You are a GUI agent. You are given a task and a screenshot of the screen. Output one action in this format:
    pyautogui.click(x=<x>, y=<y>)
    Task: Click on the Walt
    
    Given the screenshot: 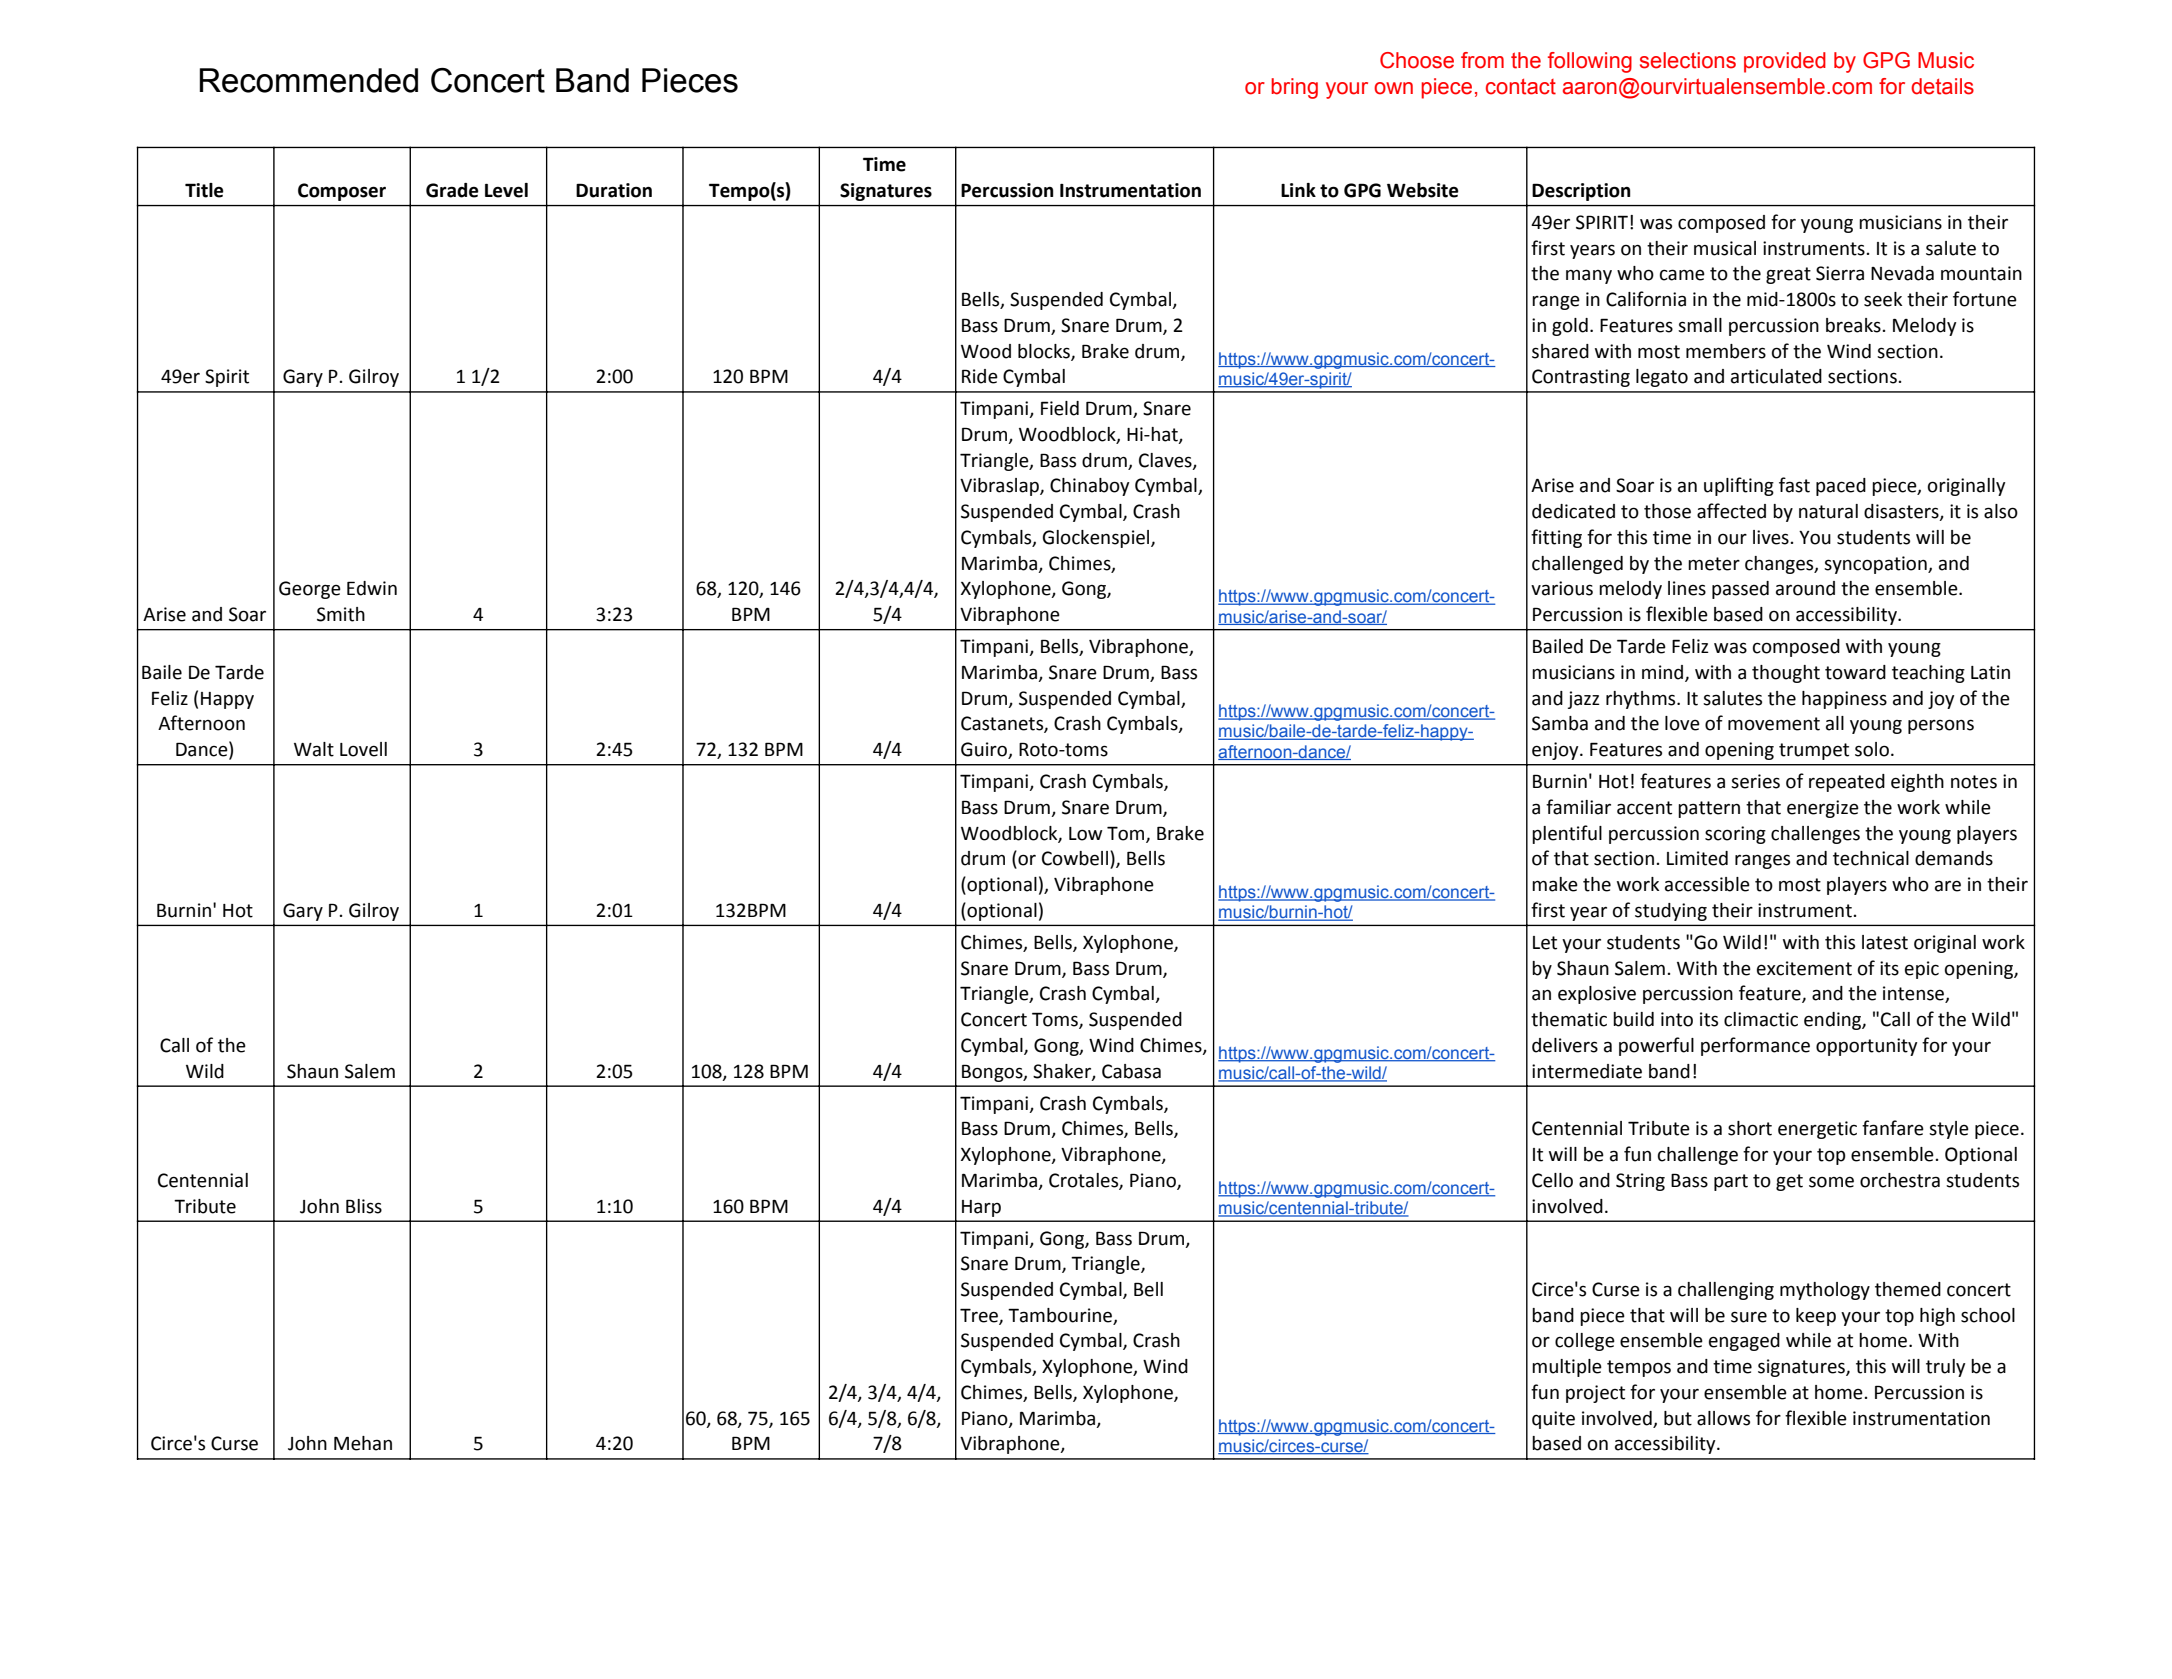 What is the action you would take?
    pyautogui.click(x=314, y=749)
